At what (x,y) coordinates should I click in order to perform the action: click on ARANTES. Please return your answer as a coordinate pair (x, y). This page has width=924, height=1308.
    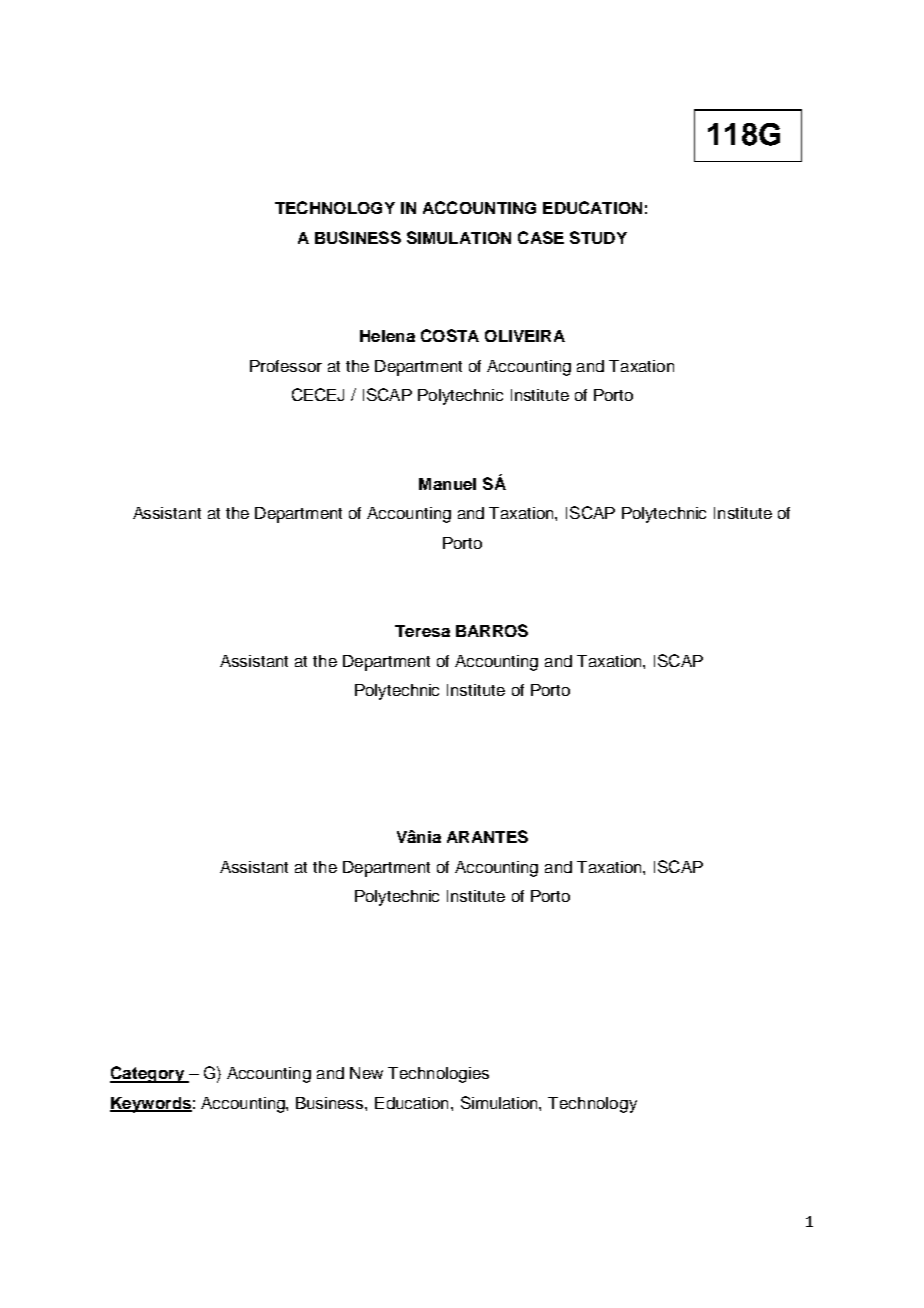
    Looking at the image, I should click on (487, 836).
